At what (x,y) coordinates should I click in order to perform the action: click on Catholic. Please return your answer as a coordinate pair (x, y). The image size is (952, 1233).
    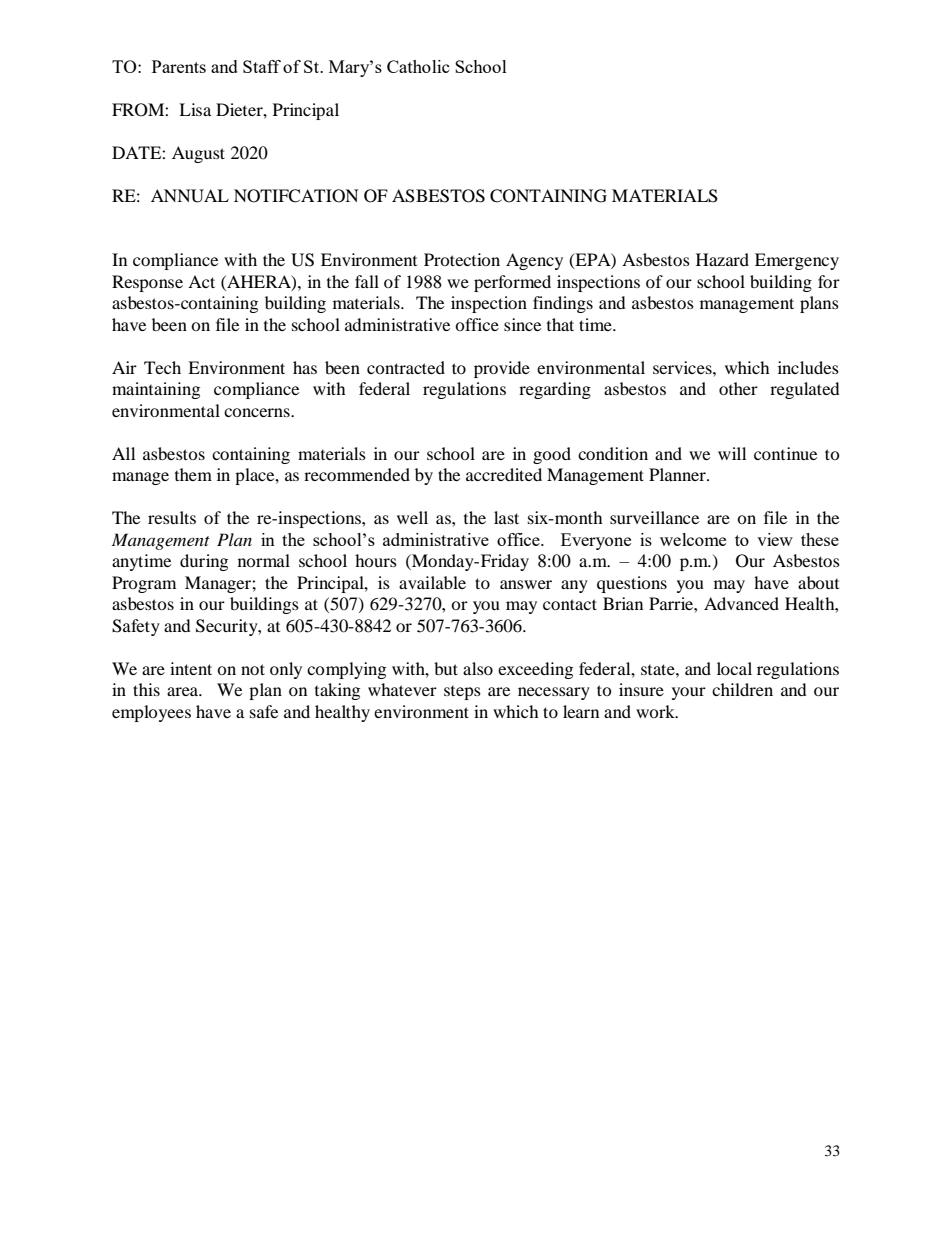
    Looking at the image, I should click on (418, 66).
